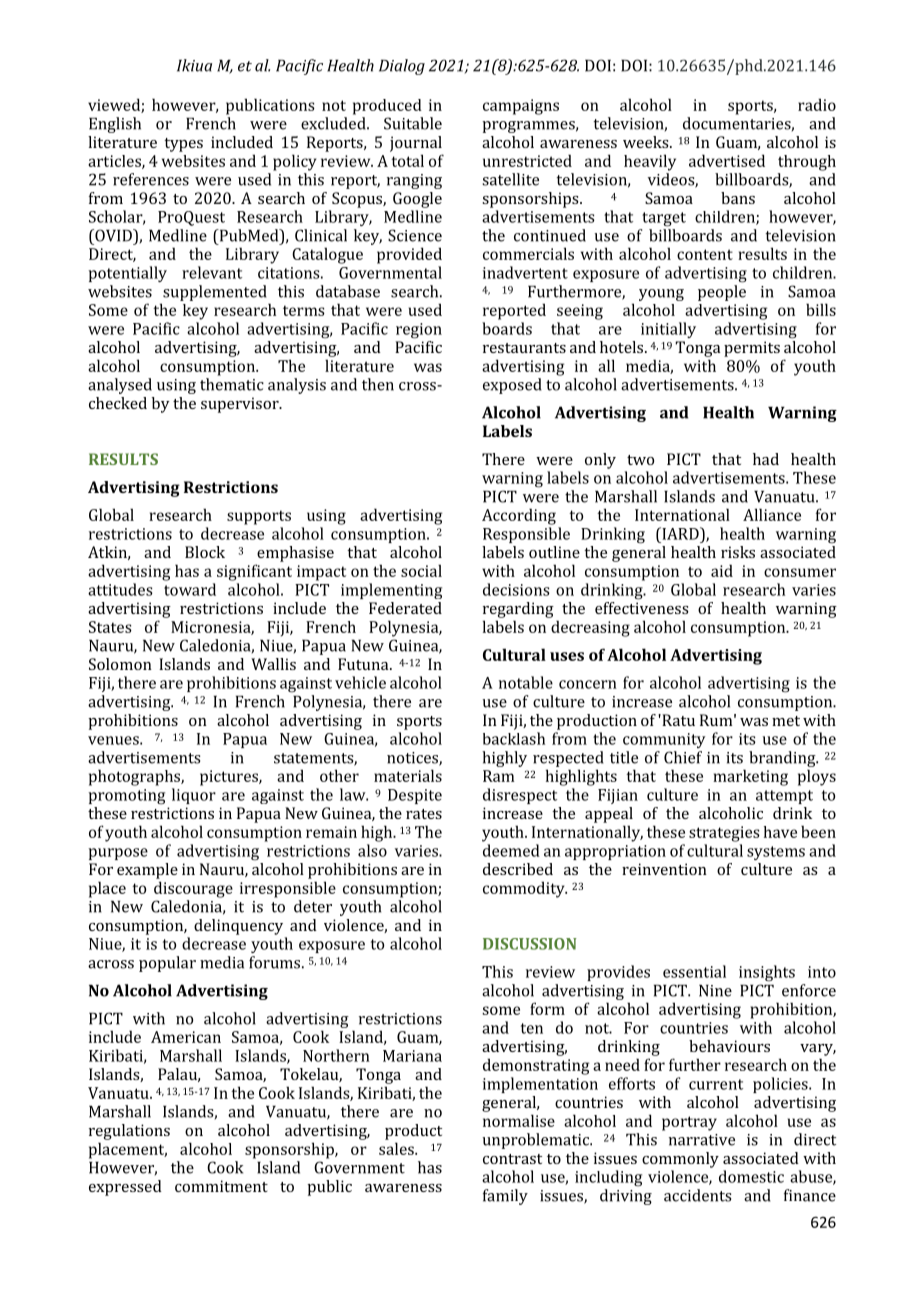 Image resolution: width=924 pixels, height=1308 pixels. What do you see at coordinates (521, 107) in the page?
I see `campaigns` at bounding box center [521, 107].
